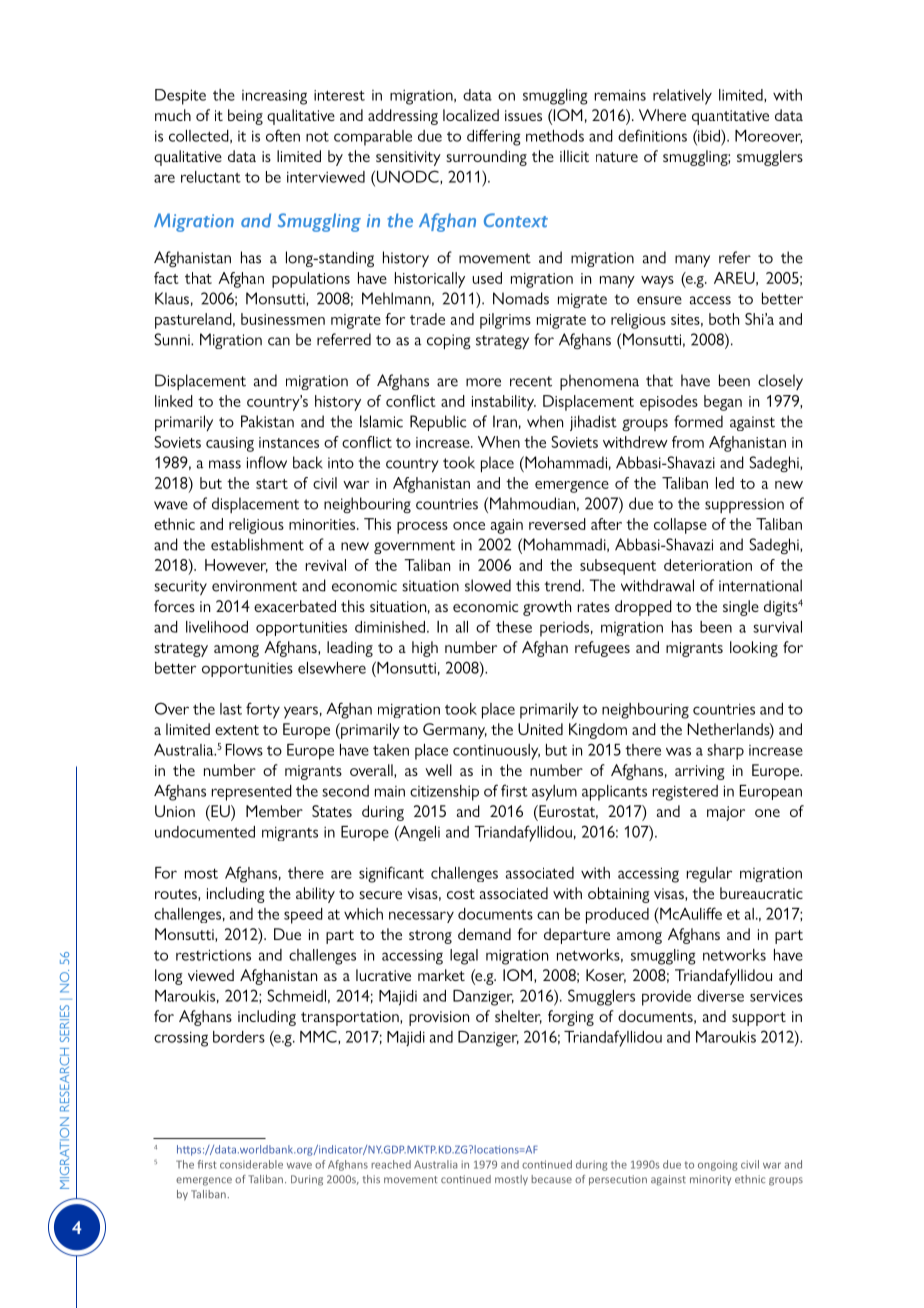 The height and width of the screenshot is (1308, 924). What do you see at coordinates (251, 1164) in the screenshot?
I see `considerable` at bounding box center [251, 1164].
